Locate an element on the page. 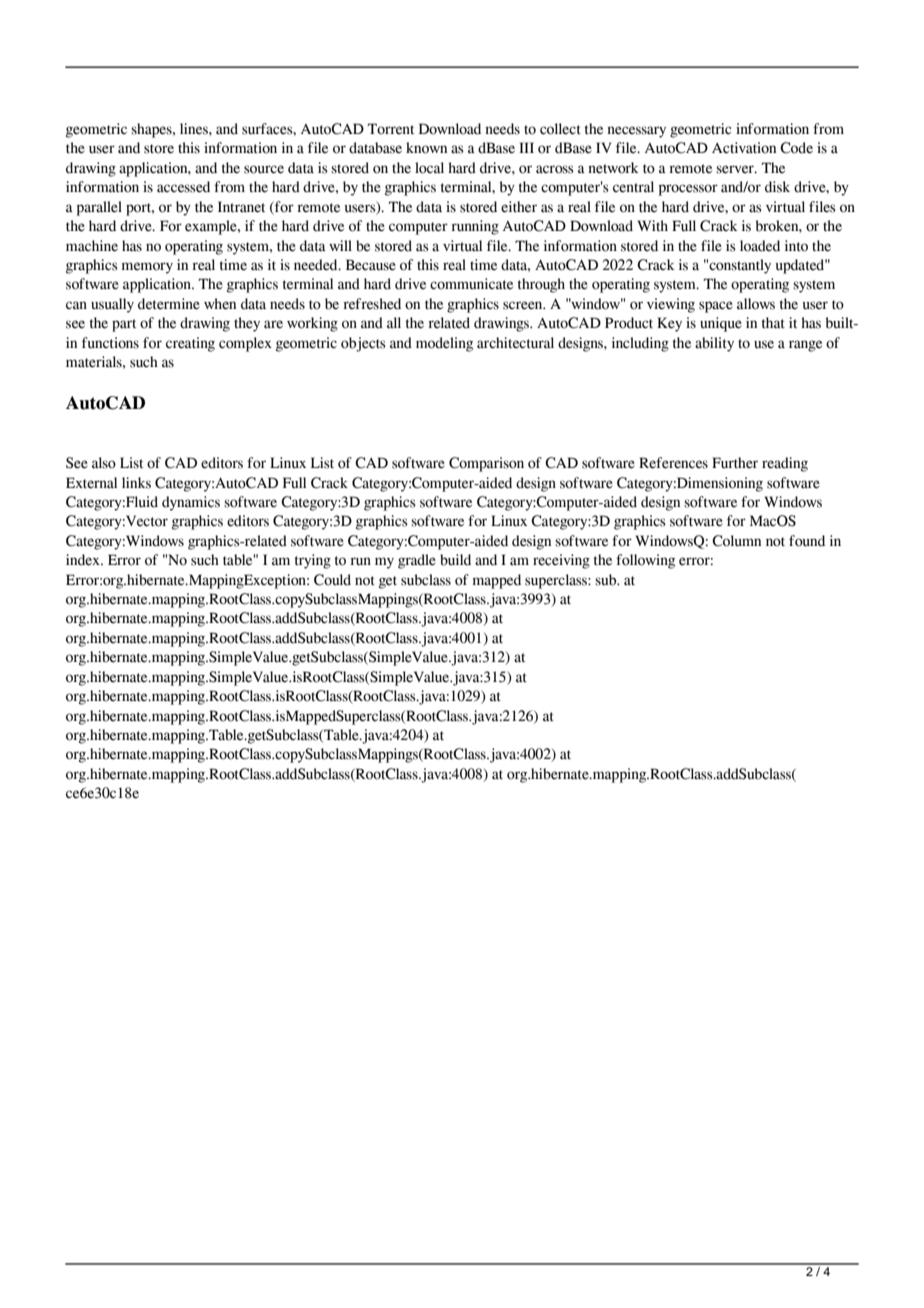 The height and width of the document is (1308, 924). creating is located at coordinates (190, 344).
